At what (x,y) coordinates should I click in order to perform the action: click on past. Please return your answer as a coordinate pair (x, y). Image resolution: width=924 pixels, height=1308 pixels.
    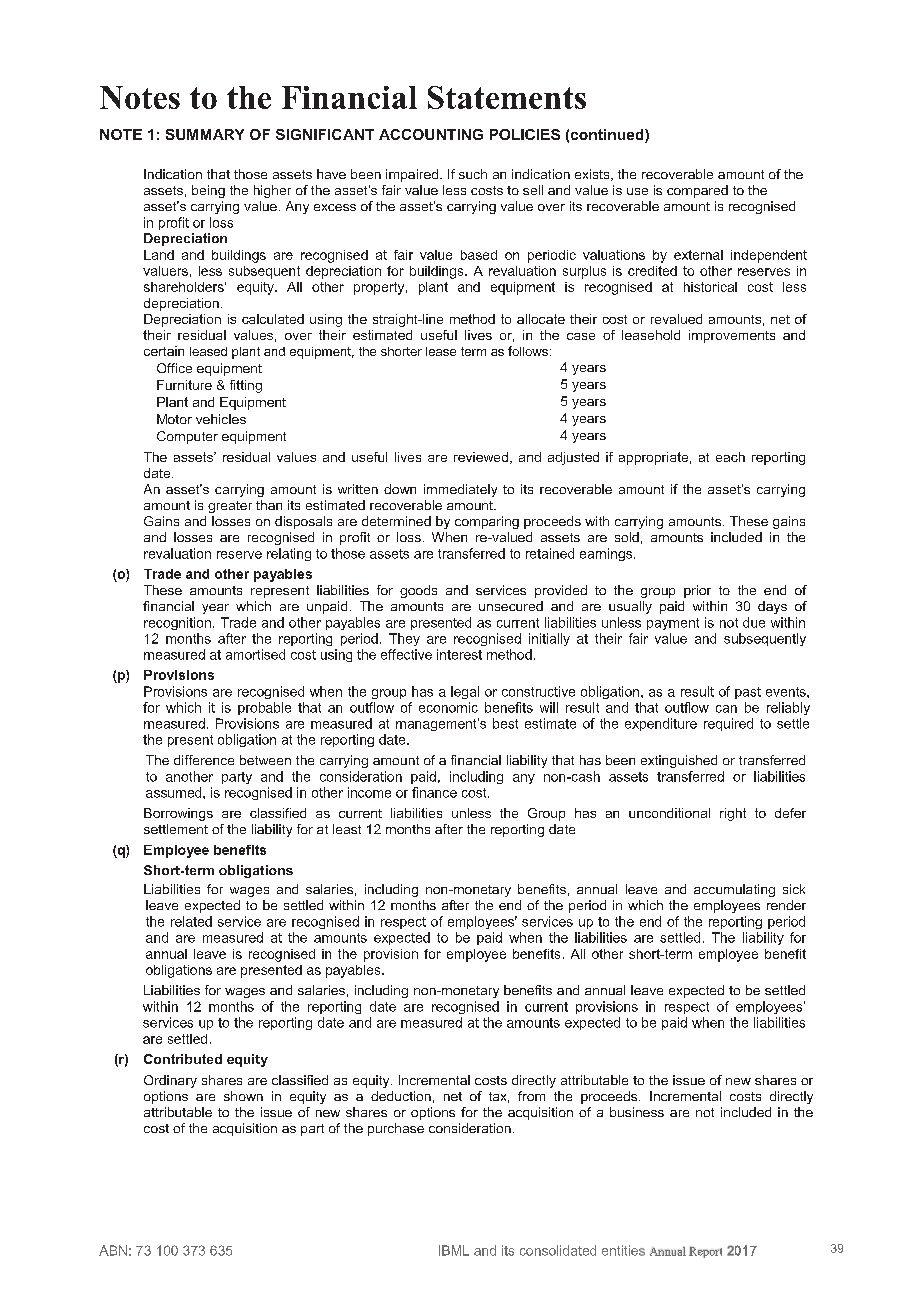
    Looking at the image, I should click on (748, 693).
